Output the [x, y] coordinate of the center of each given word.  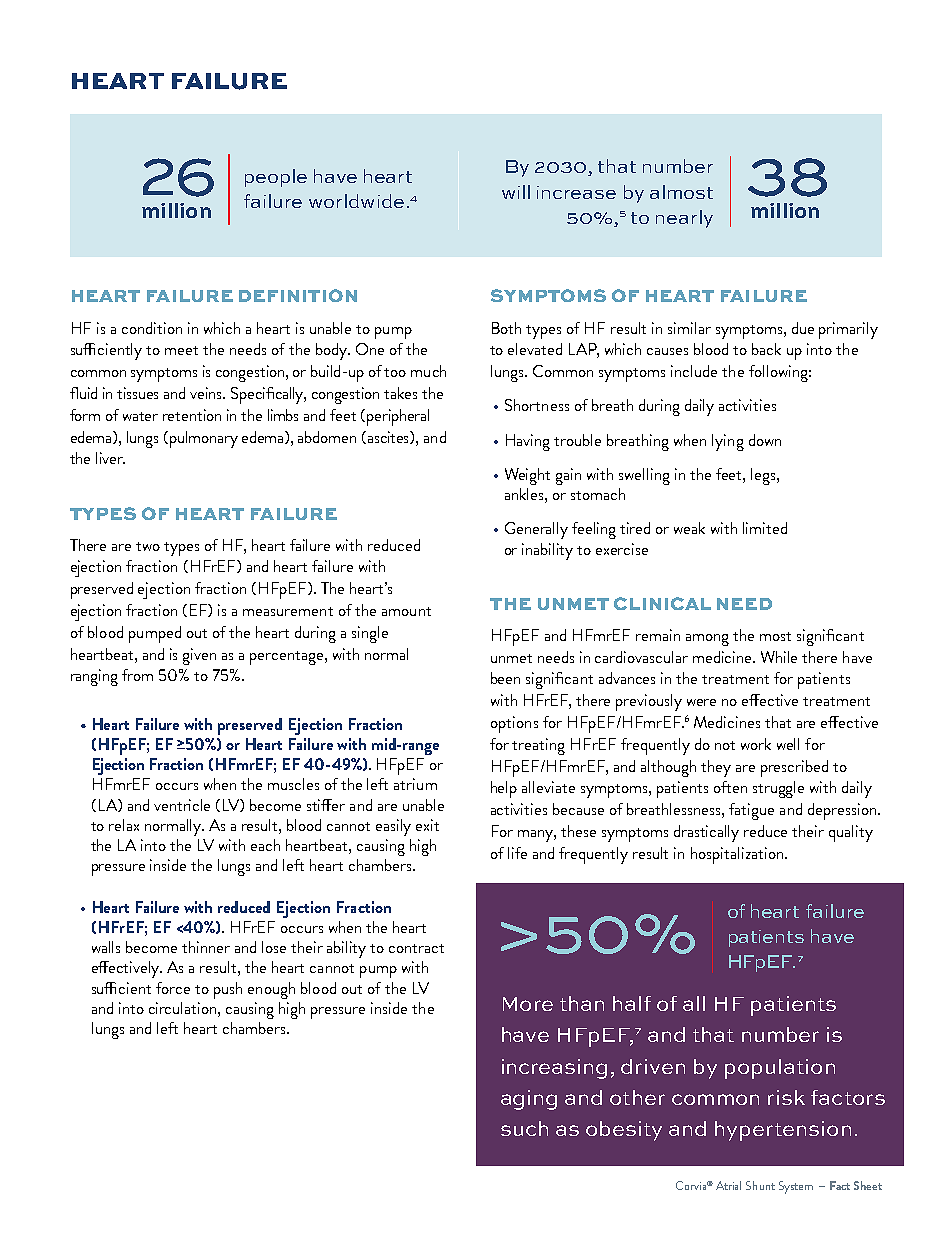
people [276, 178]
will [516, 192]
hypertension [783, 1131]
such [524, 1128]
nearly [684, 219]
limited [765, 528]
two [148, 546]
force [173, 988]
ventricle [182, 805]
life [517, 853]
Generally [536, 530]
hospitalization [738, 855]
